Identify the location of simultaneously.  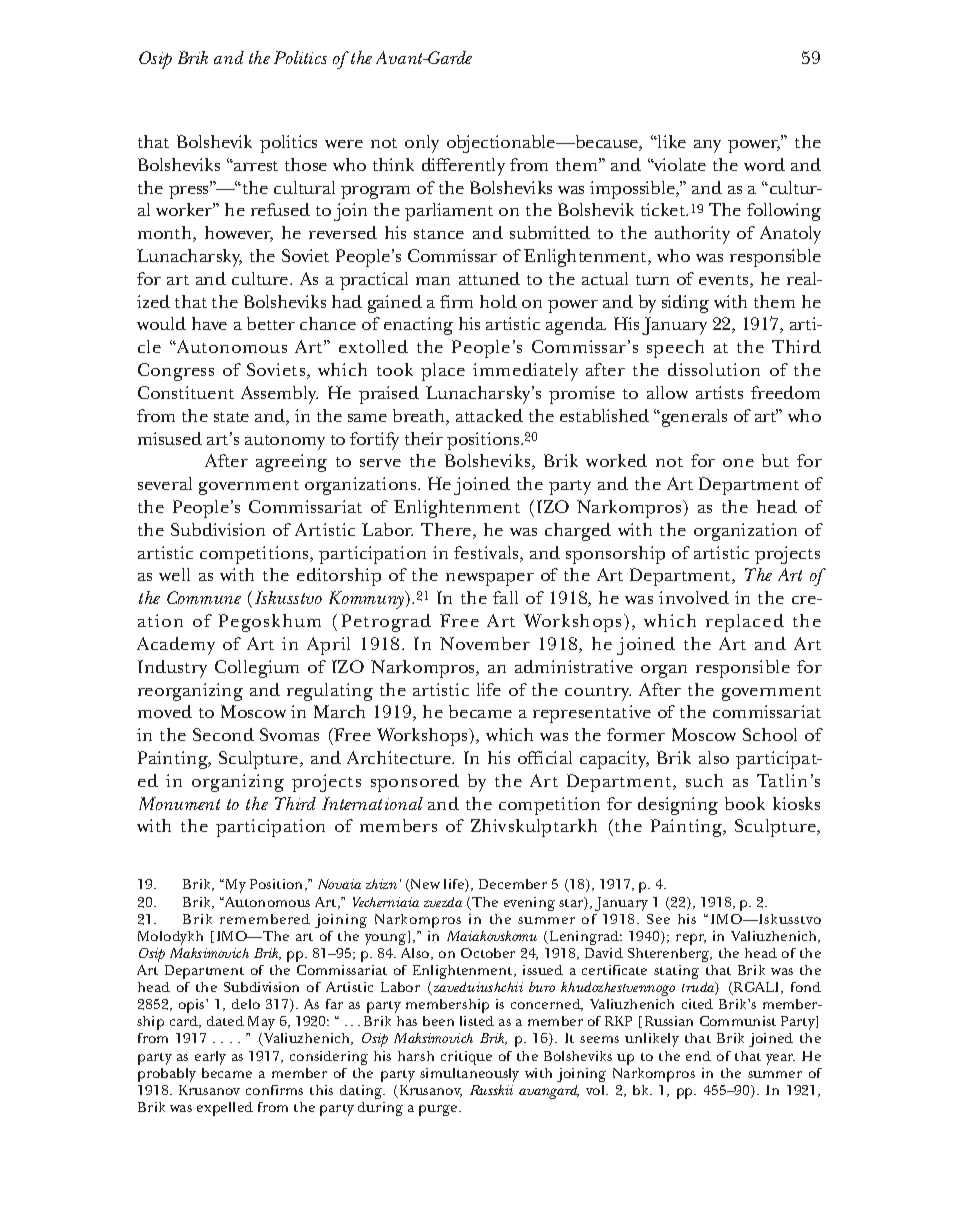
(469, 1075).
